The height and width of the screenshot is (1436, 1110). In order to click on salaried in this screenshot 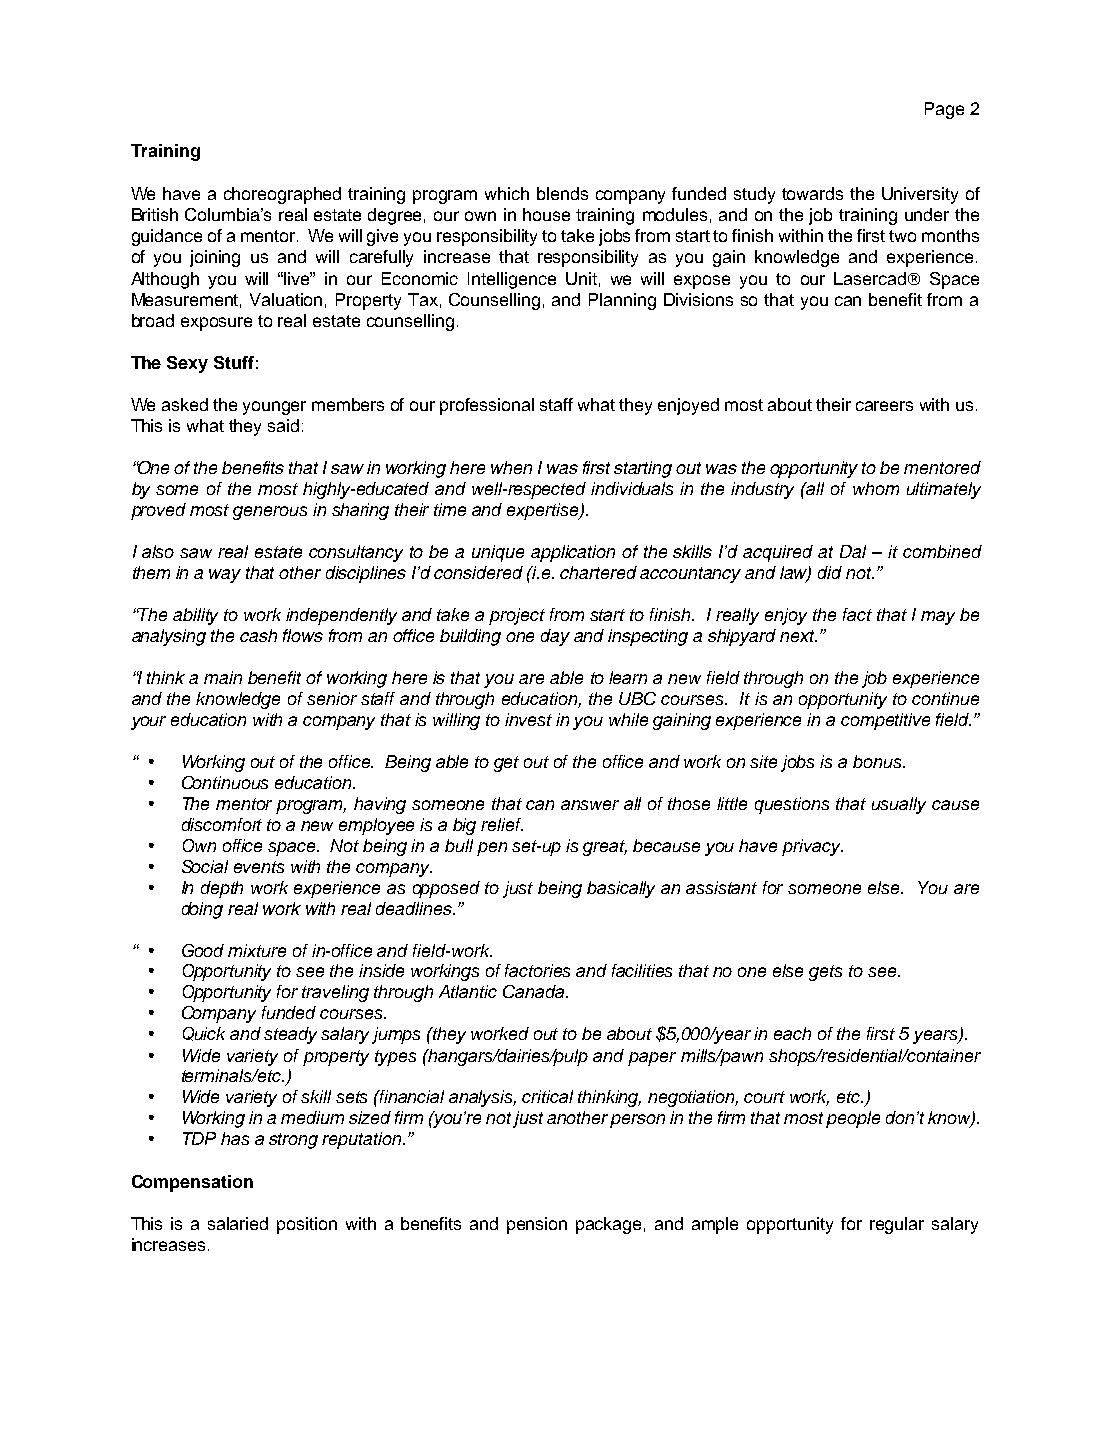, I will do `click(238, 1223)`.
